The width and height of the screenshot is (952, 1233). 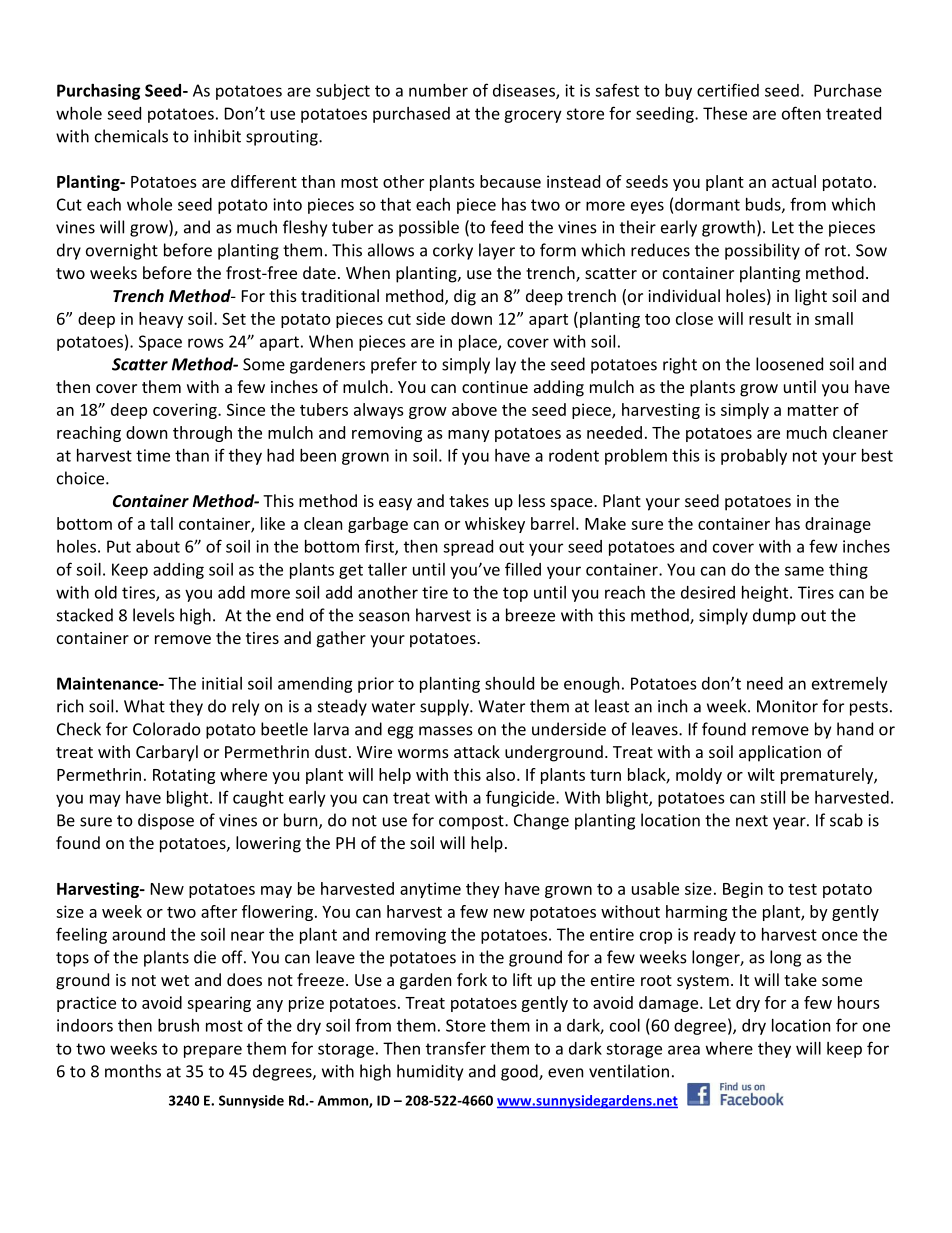 What do you see at coordinates (154, 615) in the screenshot?
I see `levels` at bounding box center [154, 615].
